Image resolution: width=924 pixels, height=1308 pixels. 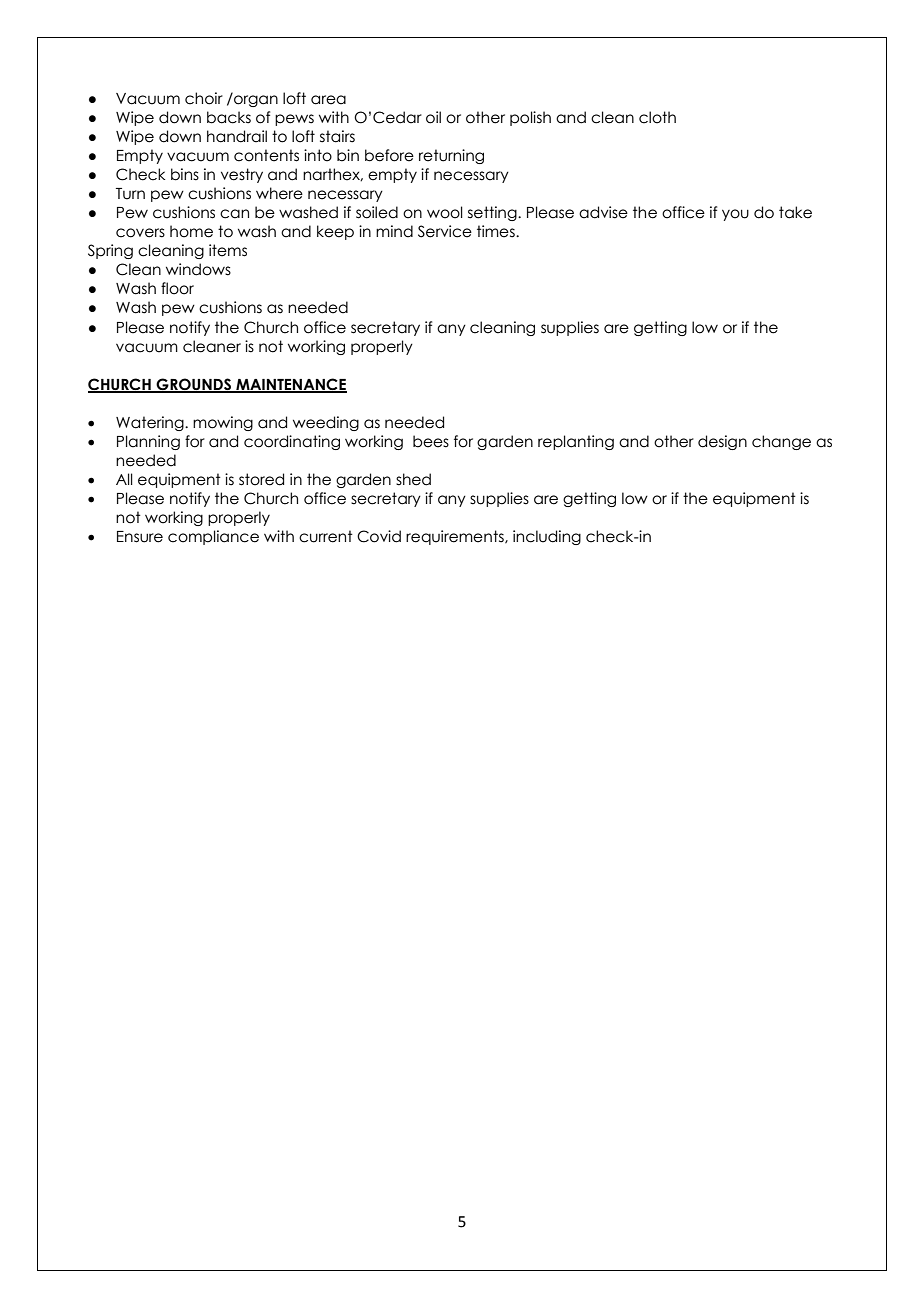 I want to click on bees, so click(x=431, y=441).
